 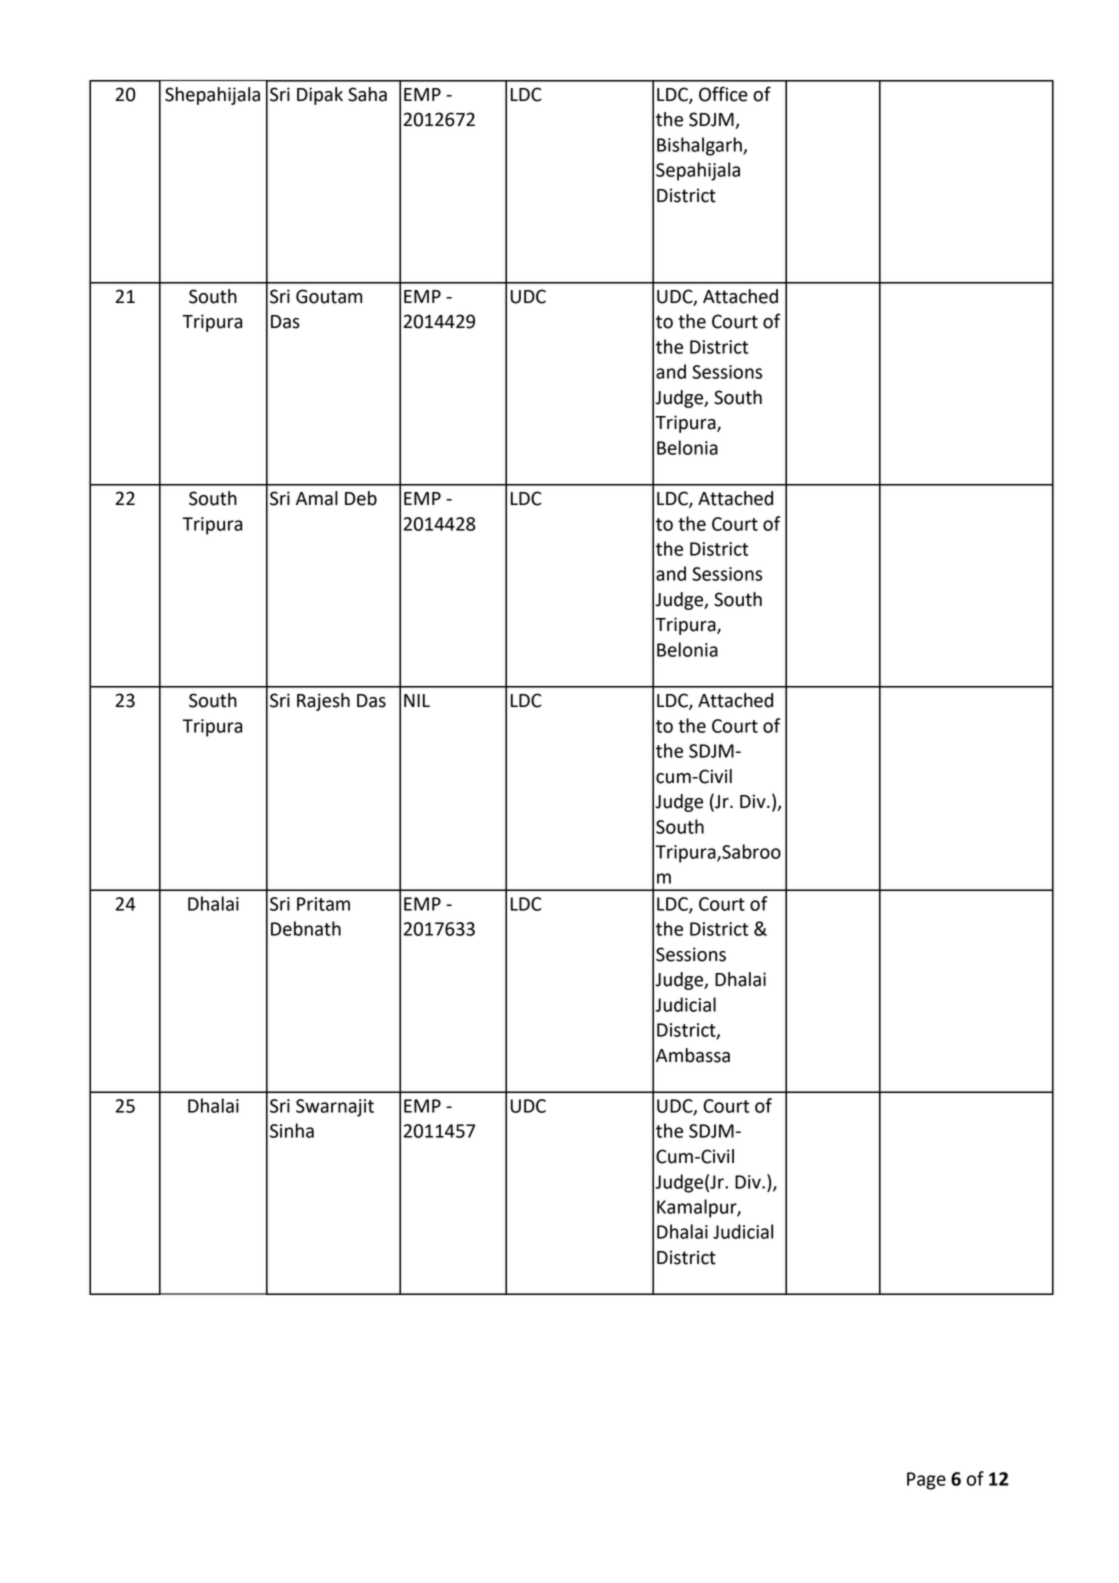 What do you see at coordinates (323, 904) in the page?
I see `Pritam` at bounding box center [323, 904].
